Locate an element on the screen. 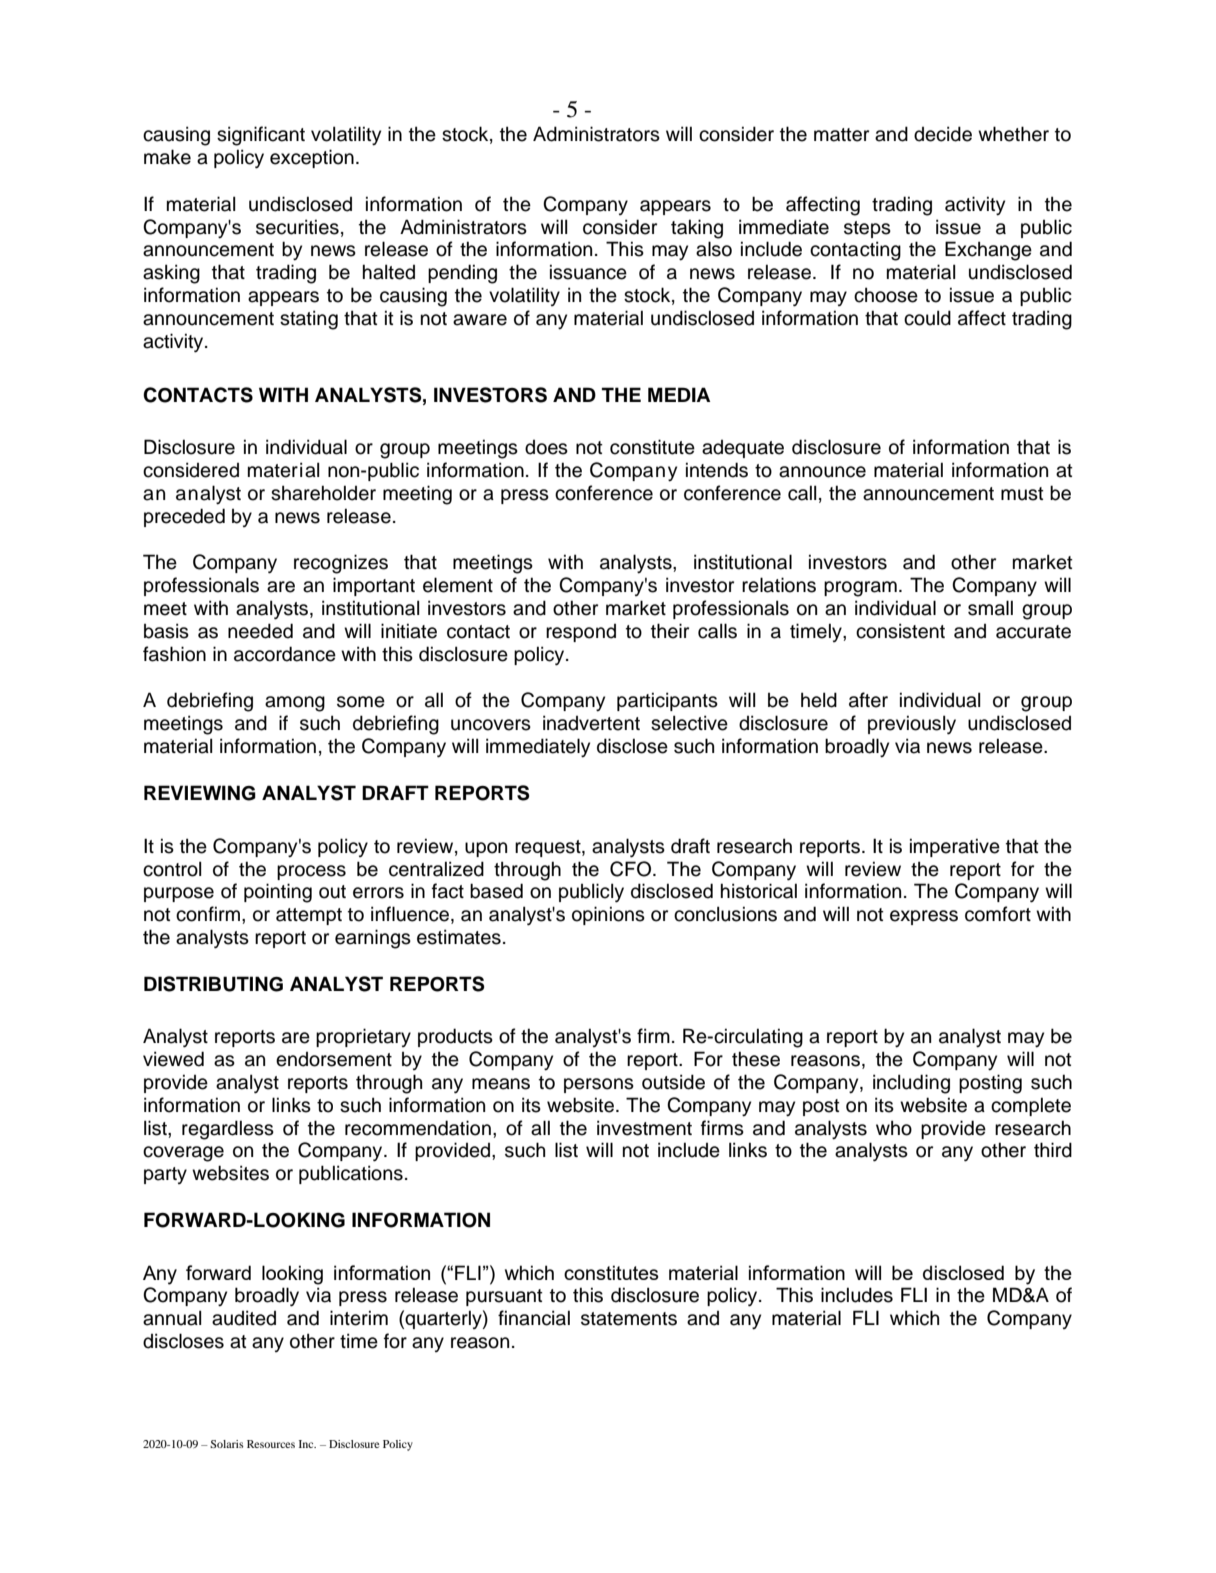  statements is located at coordinates (629, 1319).
